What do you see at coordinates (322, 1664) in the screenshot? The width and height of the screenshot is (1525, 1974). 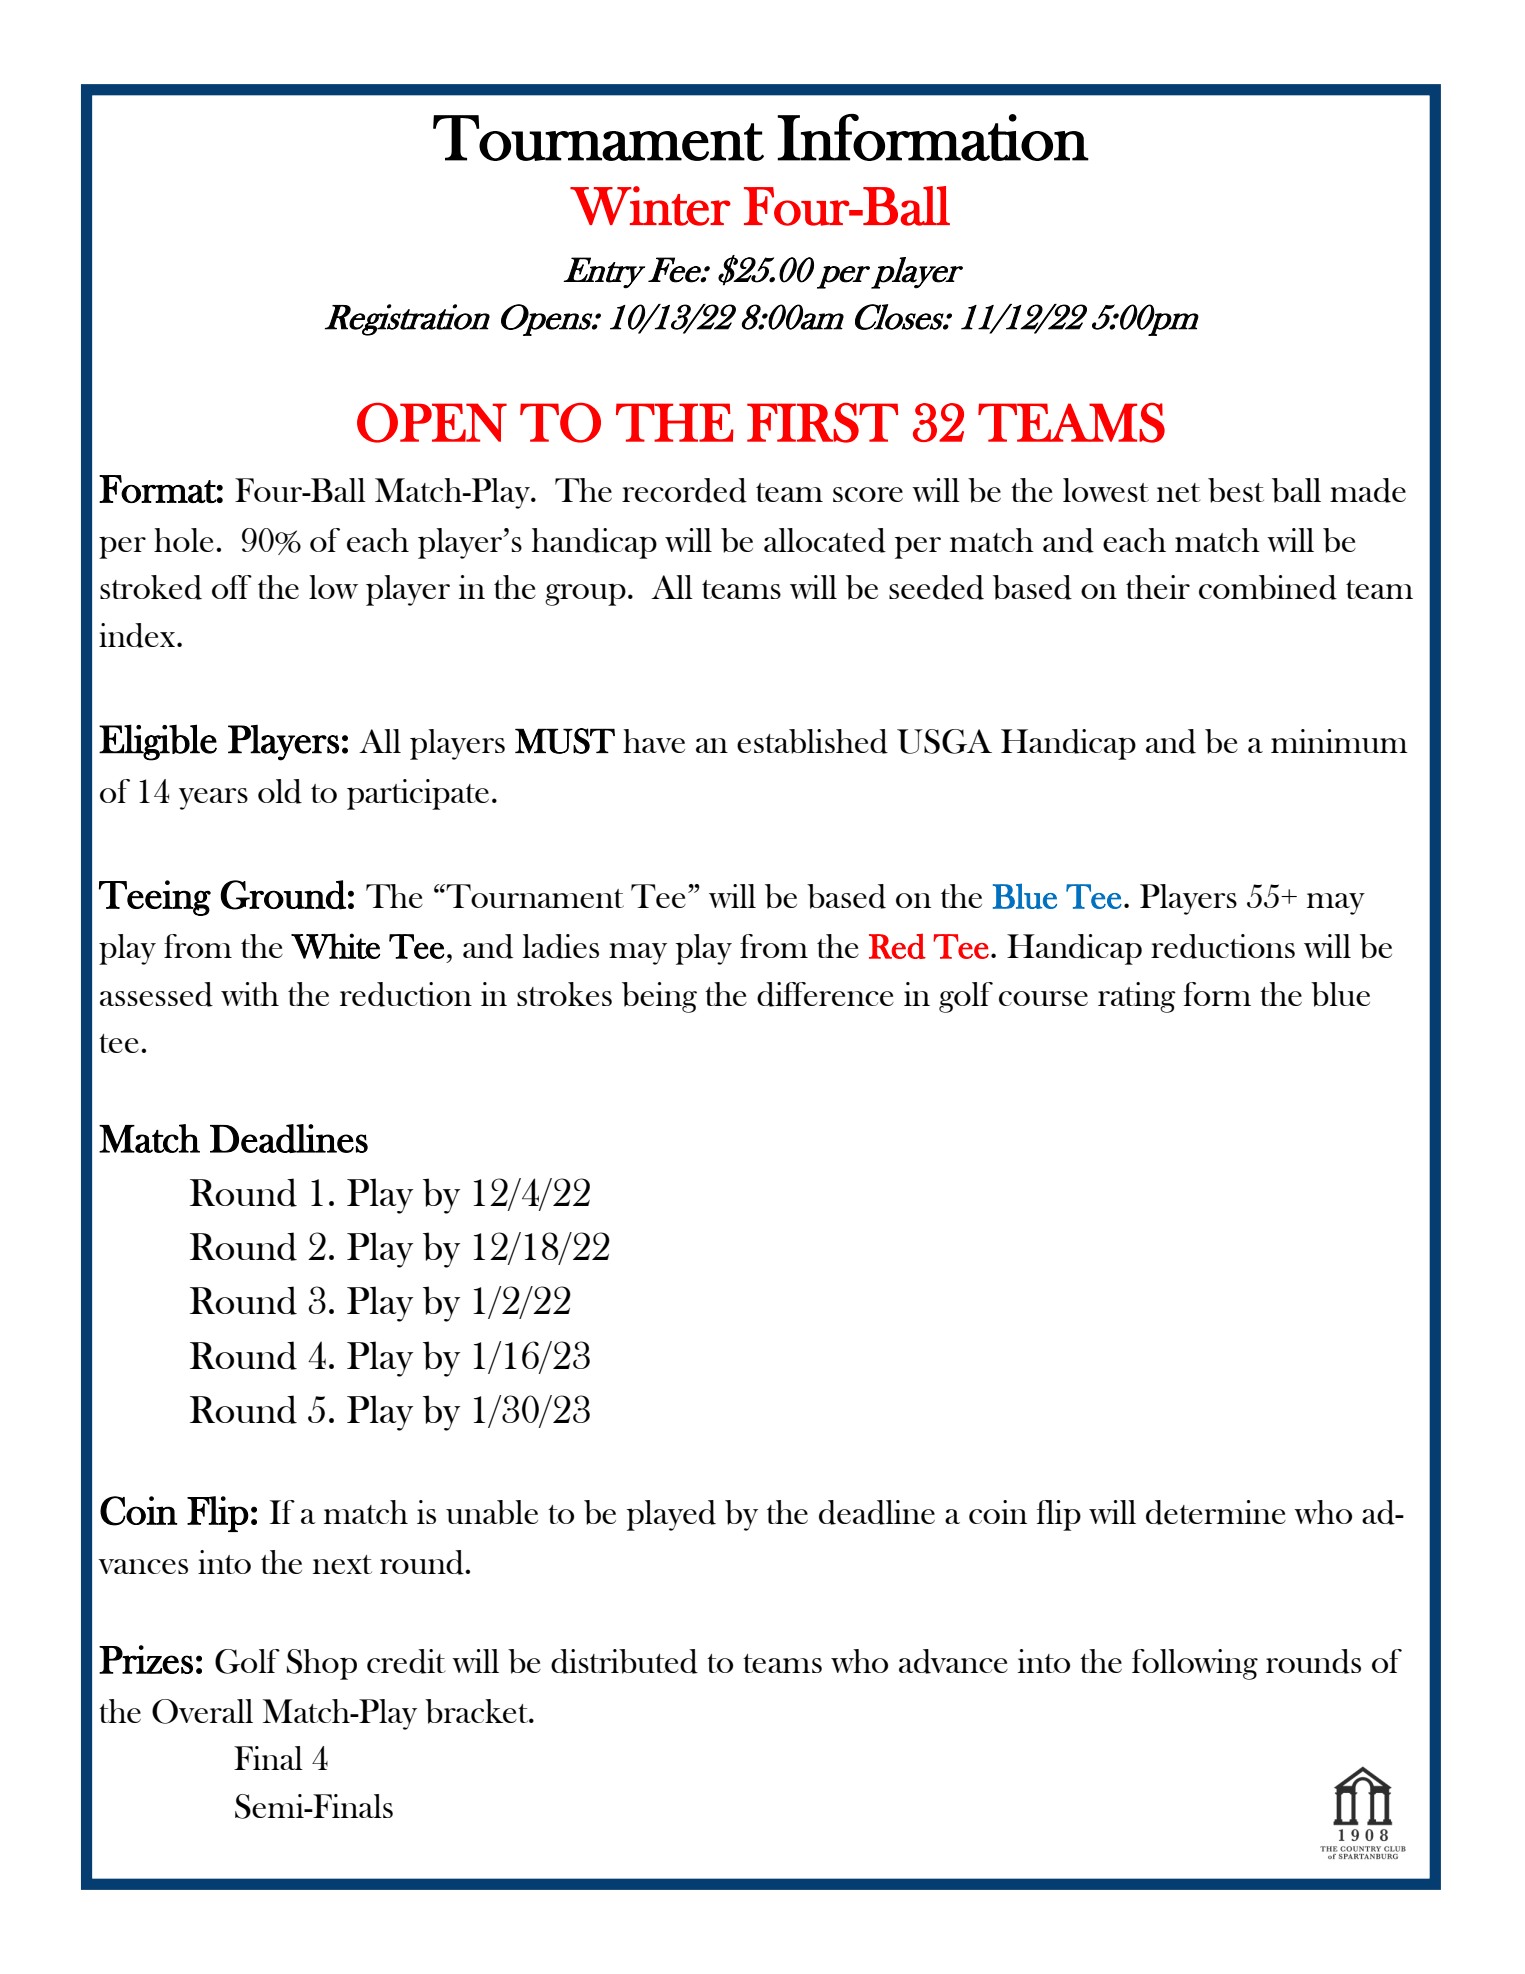 I see `Shop` at bounding box center [322, 1664].
